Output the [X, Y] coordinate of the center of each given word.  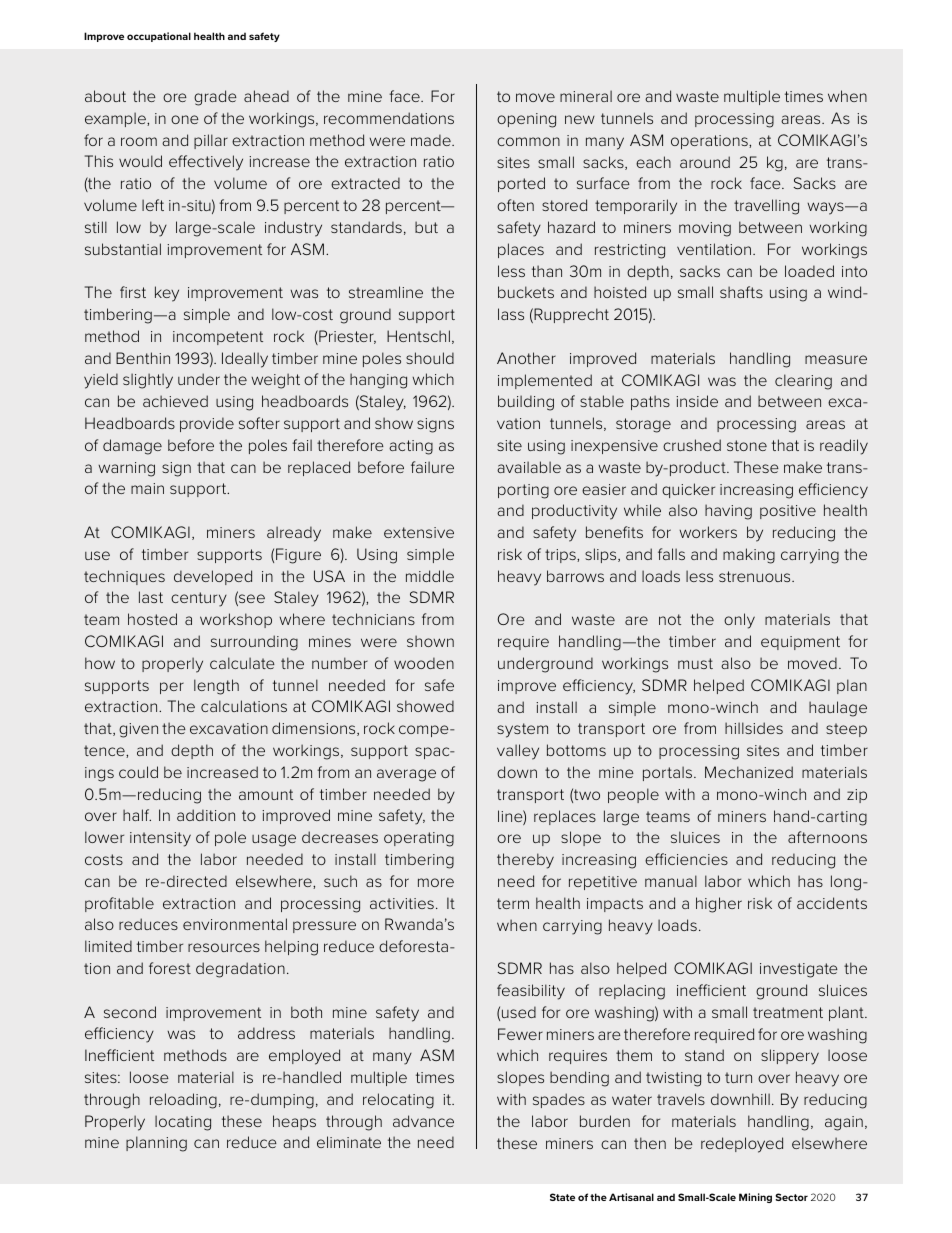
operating [419, 839]
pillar [211, 141]
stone [747, 445]
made [432, 140]
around [705, 162]
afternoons [827, 837]
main [147, 488]
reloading [183, 1101]
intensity [160, 839]
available [529, 467]
